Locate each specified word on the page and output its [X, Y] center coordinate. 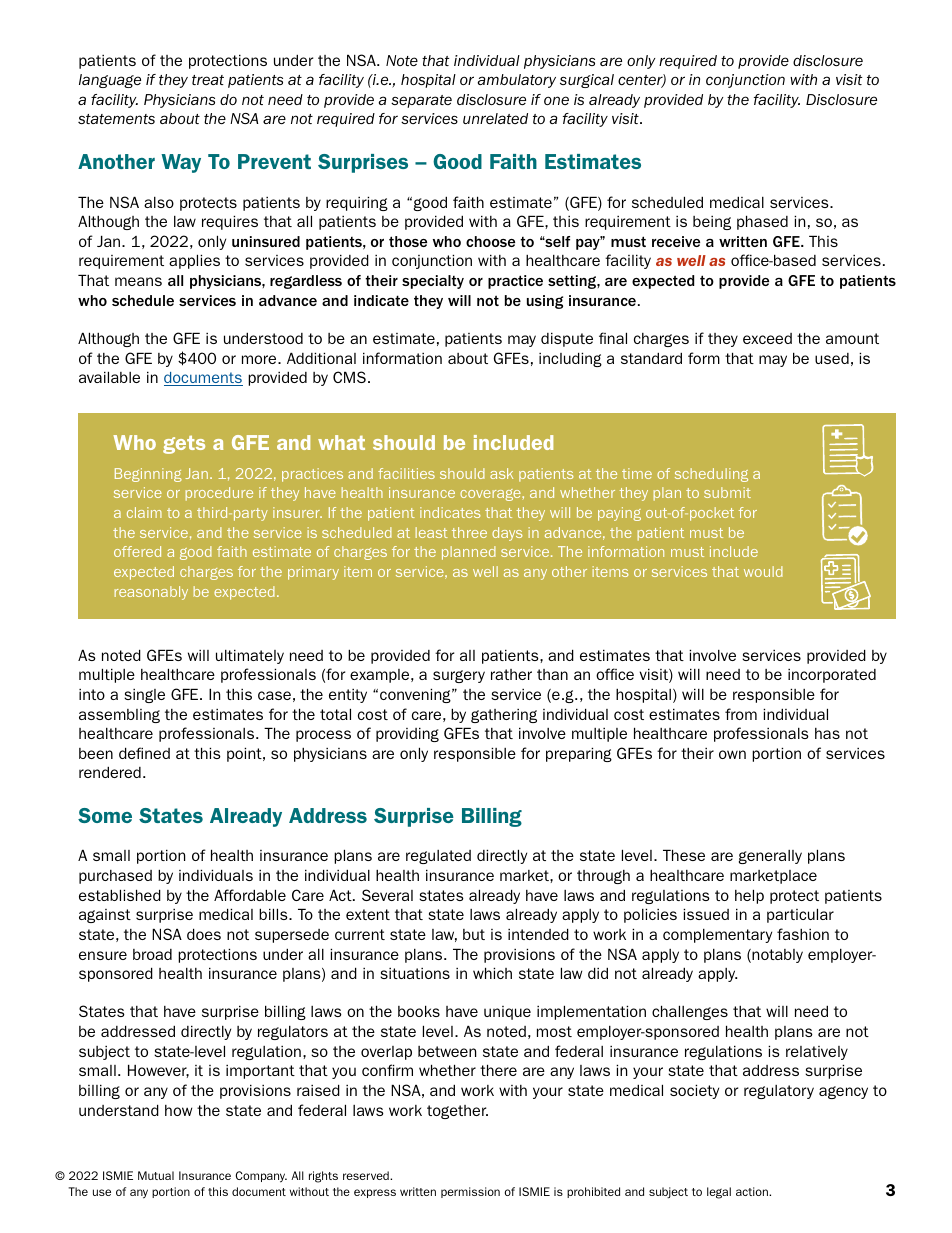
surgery [459, 676]
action [753, 1191]
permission [470, 1192]
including [570, 359]
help [749, 896]
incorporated [832, 676]
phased [762, 222]
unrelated [495, 118]
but [474, 934]
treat [208, 80]
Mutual [156, 1175]
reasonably [151, 593]
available [109, 377]
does [204, 934]
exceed [767, 338]
